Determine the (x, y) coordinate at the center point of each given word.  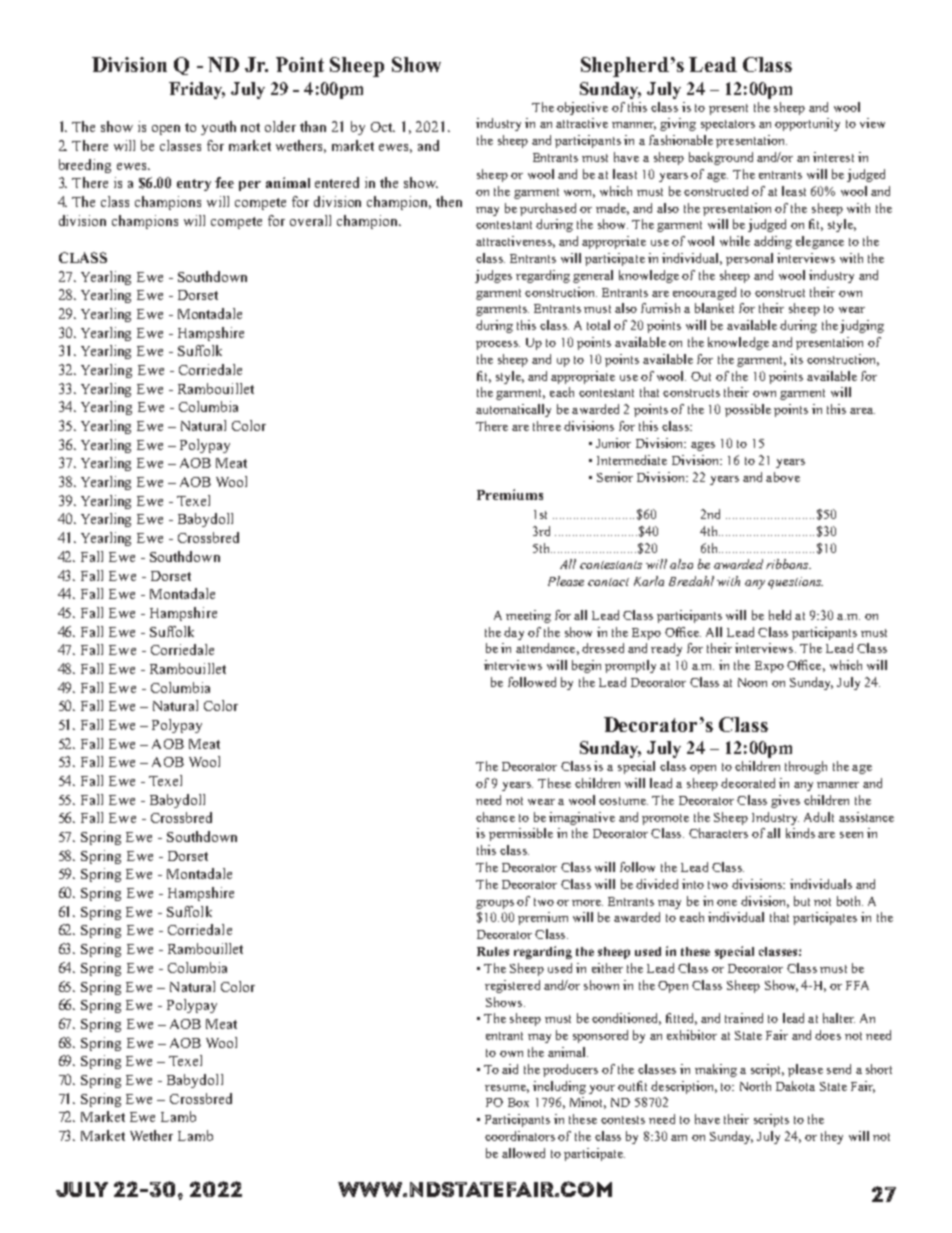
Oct (383, 127)
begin (586, 666)
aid (510, 1069)
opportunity (807, 124)
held (780, 615)
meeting (528, 616)
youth (218, 128)
